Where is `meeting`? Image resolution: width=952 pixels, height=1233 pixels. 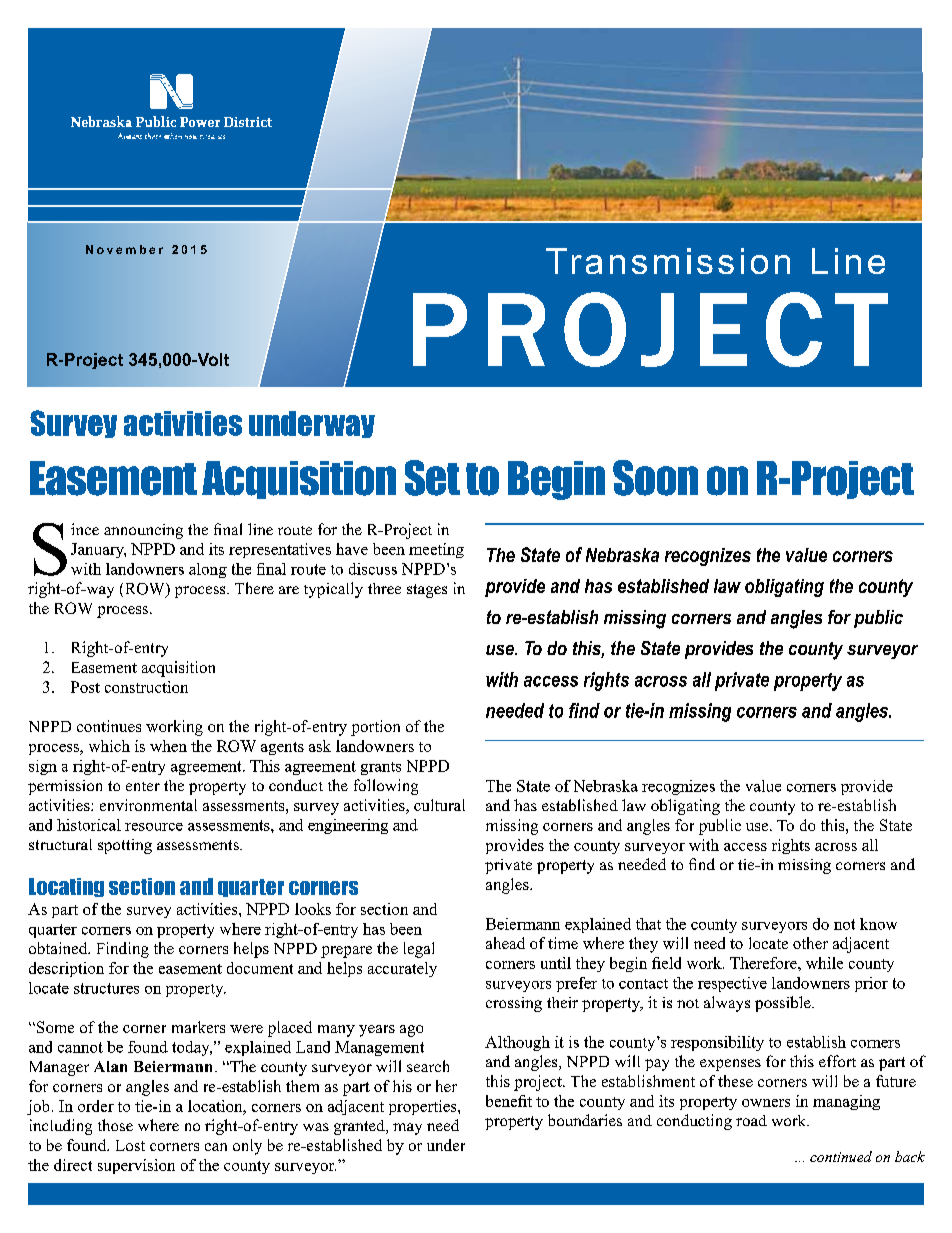
meeting is located at coordinates (436, 550).
